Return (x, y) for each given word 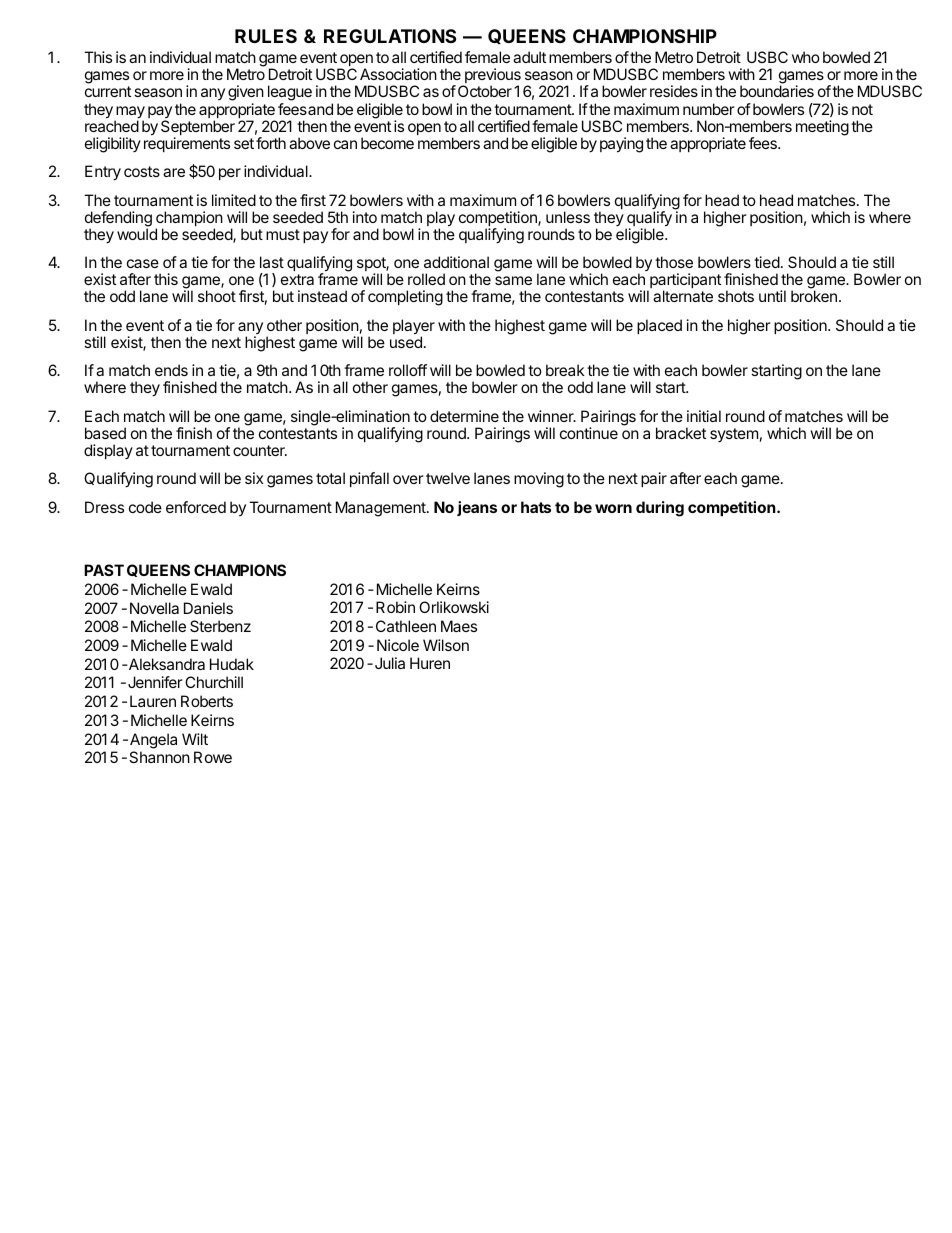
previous (491, 77)
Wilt (195, 739)
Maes (459, 626)
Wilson (446, 645)
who (806, 57)
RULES (266, 36)
